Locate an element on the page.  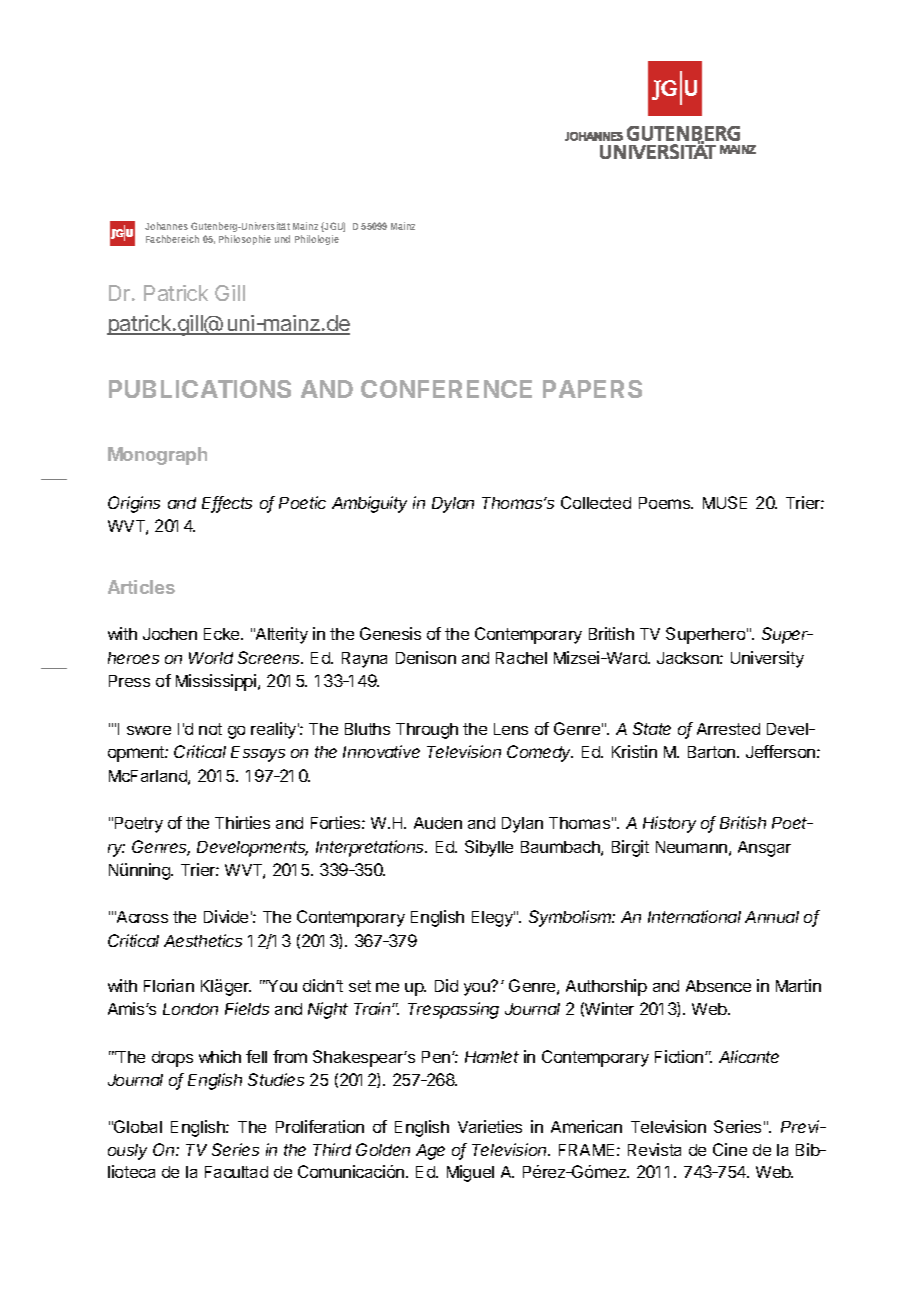
Through is located at coordinates (427, 731).
